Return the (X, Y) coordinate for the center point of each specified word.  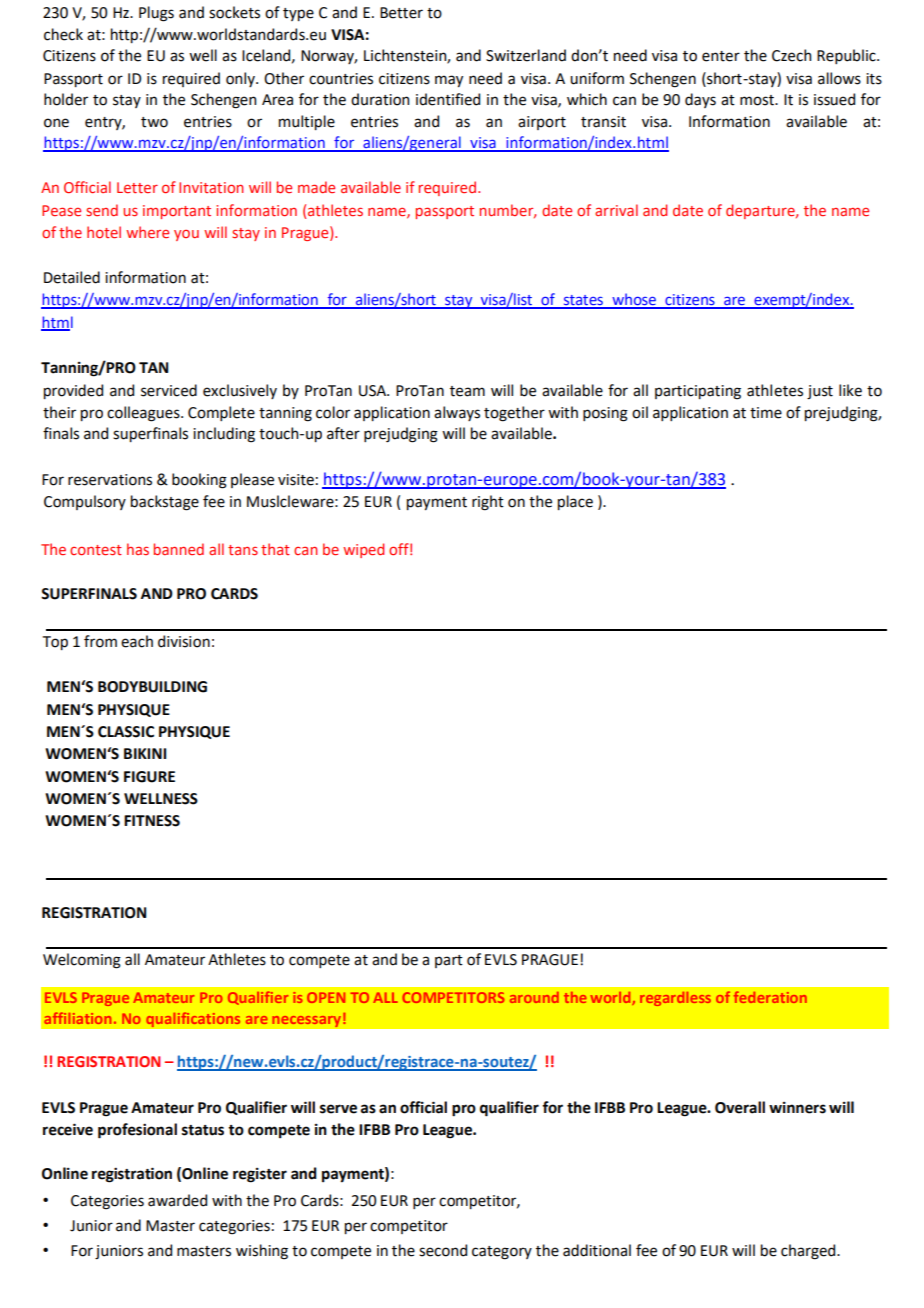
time (766, 413)
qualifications (193, 1020)
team (467, 391)
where (147, 232)
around (534, 997)
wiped (363, 550)
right (488, 503)
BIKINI (145, 753)
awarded (177, 1200)
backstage (165, 503)
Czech (791, 55)
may (449, 81)
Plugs (156, 14)
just (820, 392)
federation (770, 997)
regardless (675, 999)
